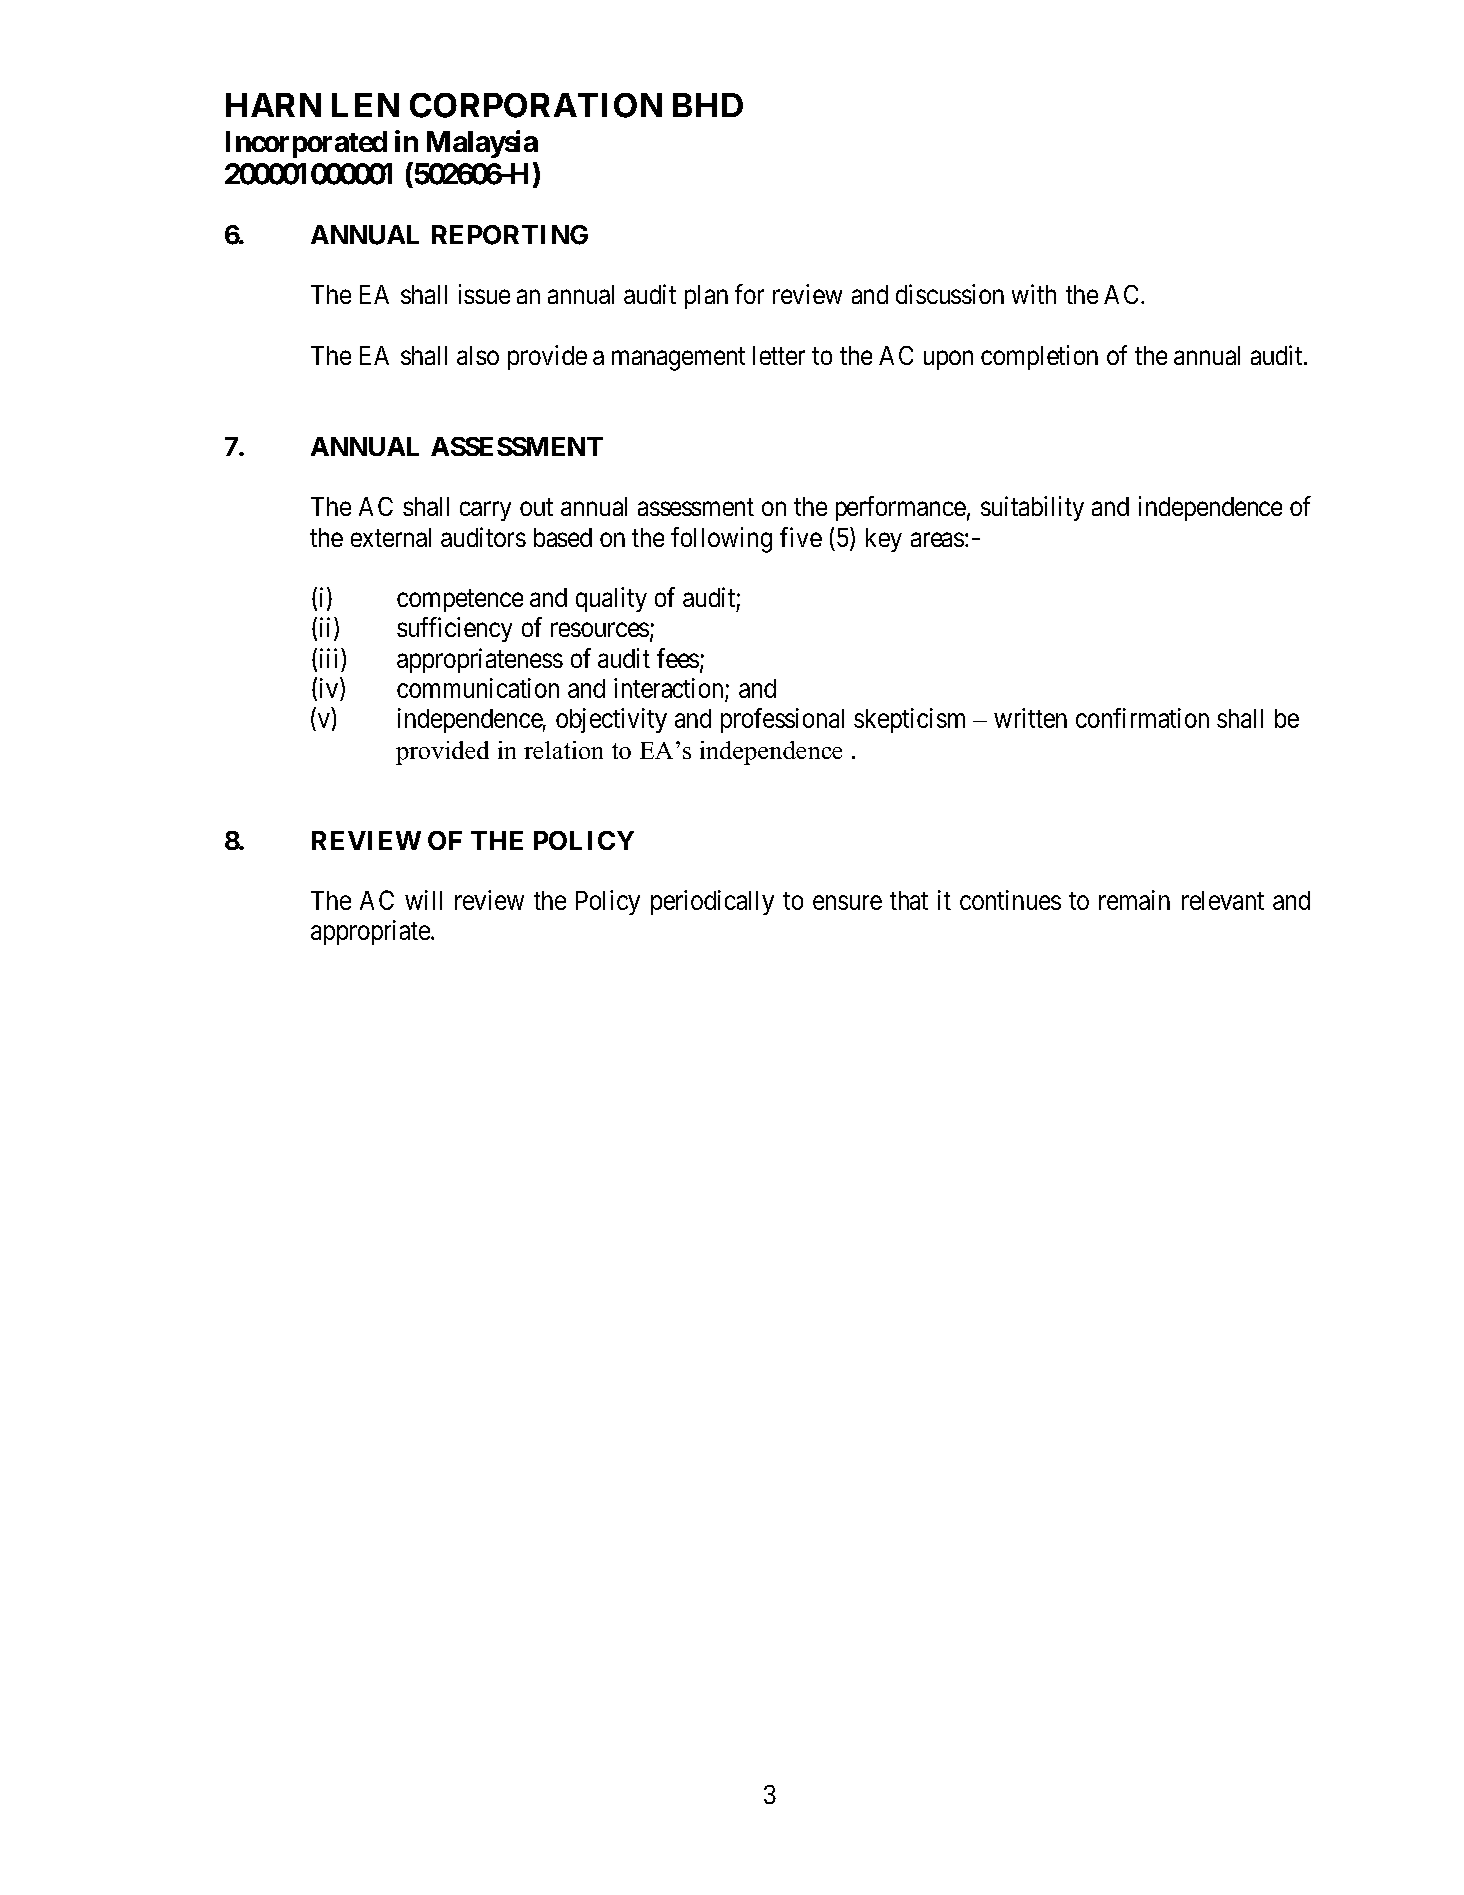  I want to click on carry, so click(485, 511).
